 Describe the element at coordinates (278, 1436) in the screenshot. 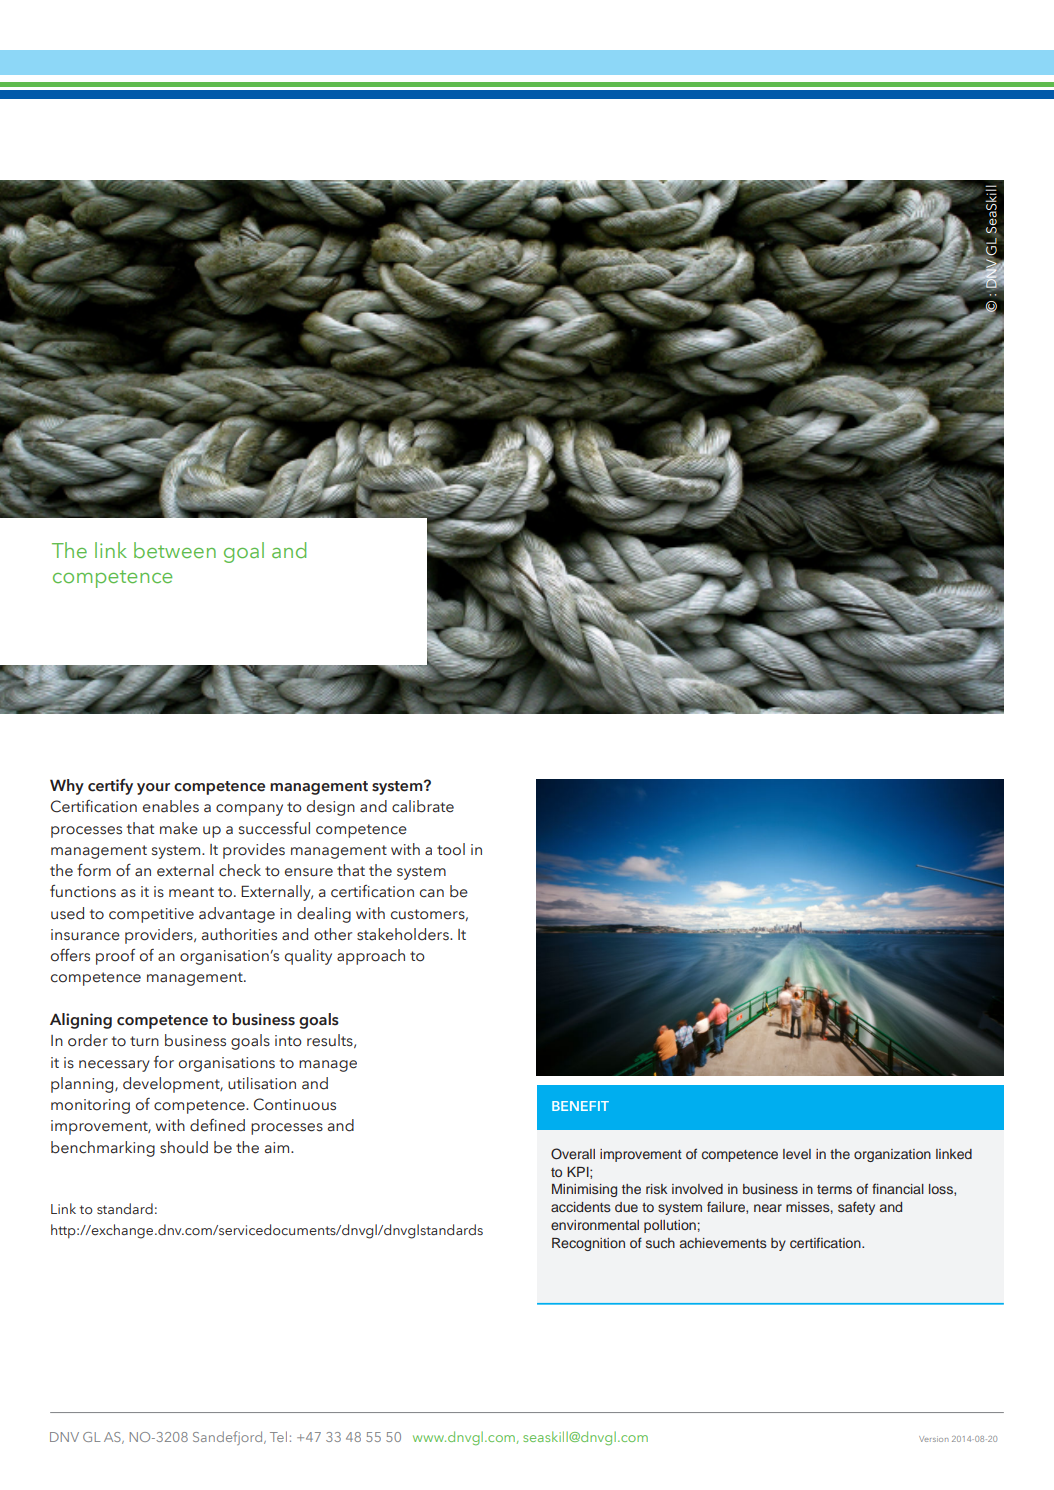

I see `Tel` at that location.
